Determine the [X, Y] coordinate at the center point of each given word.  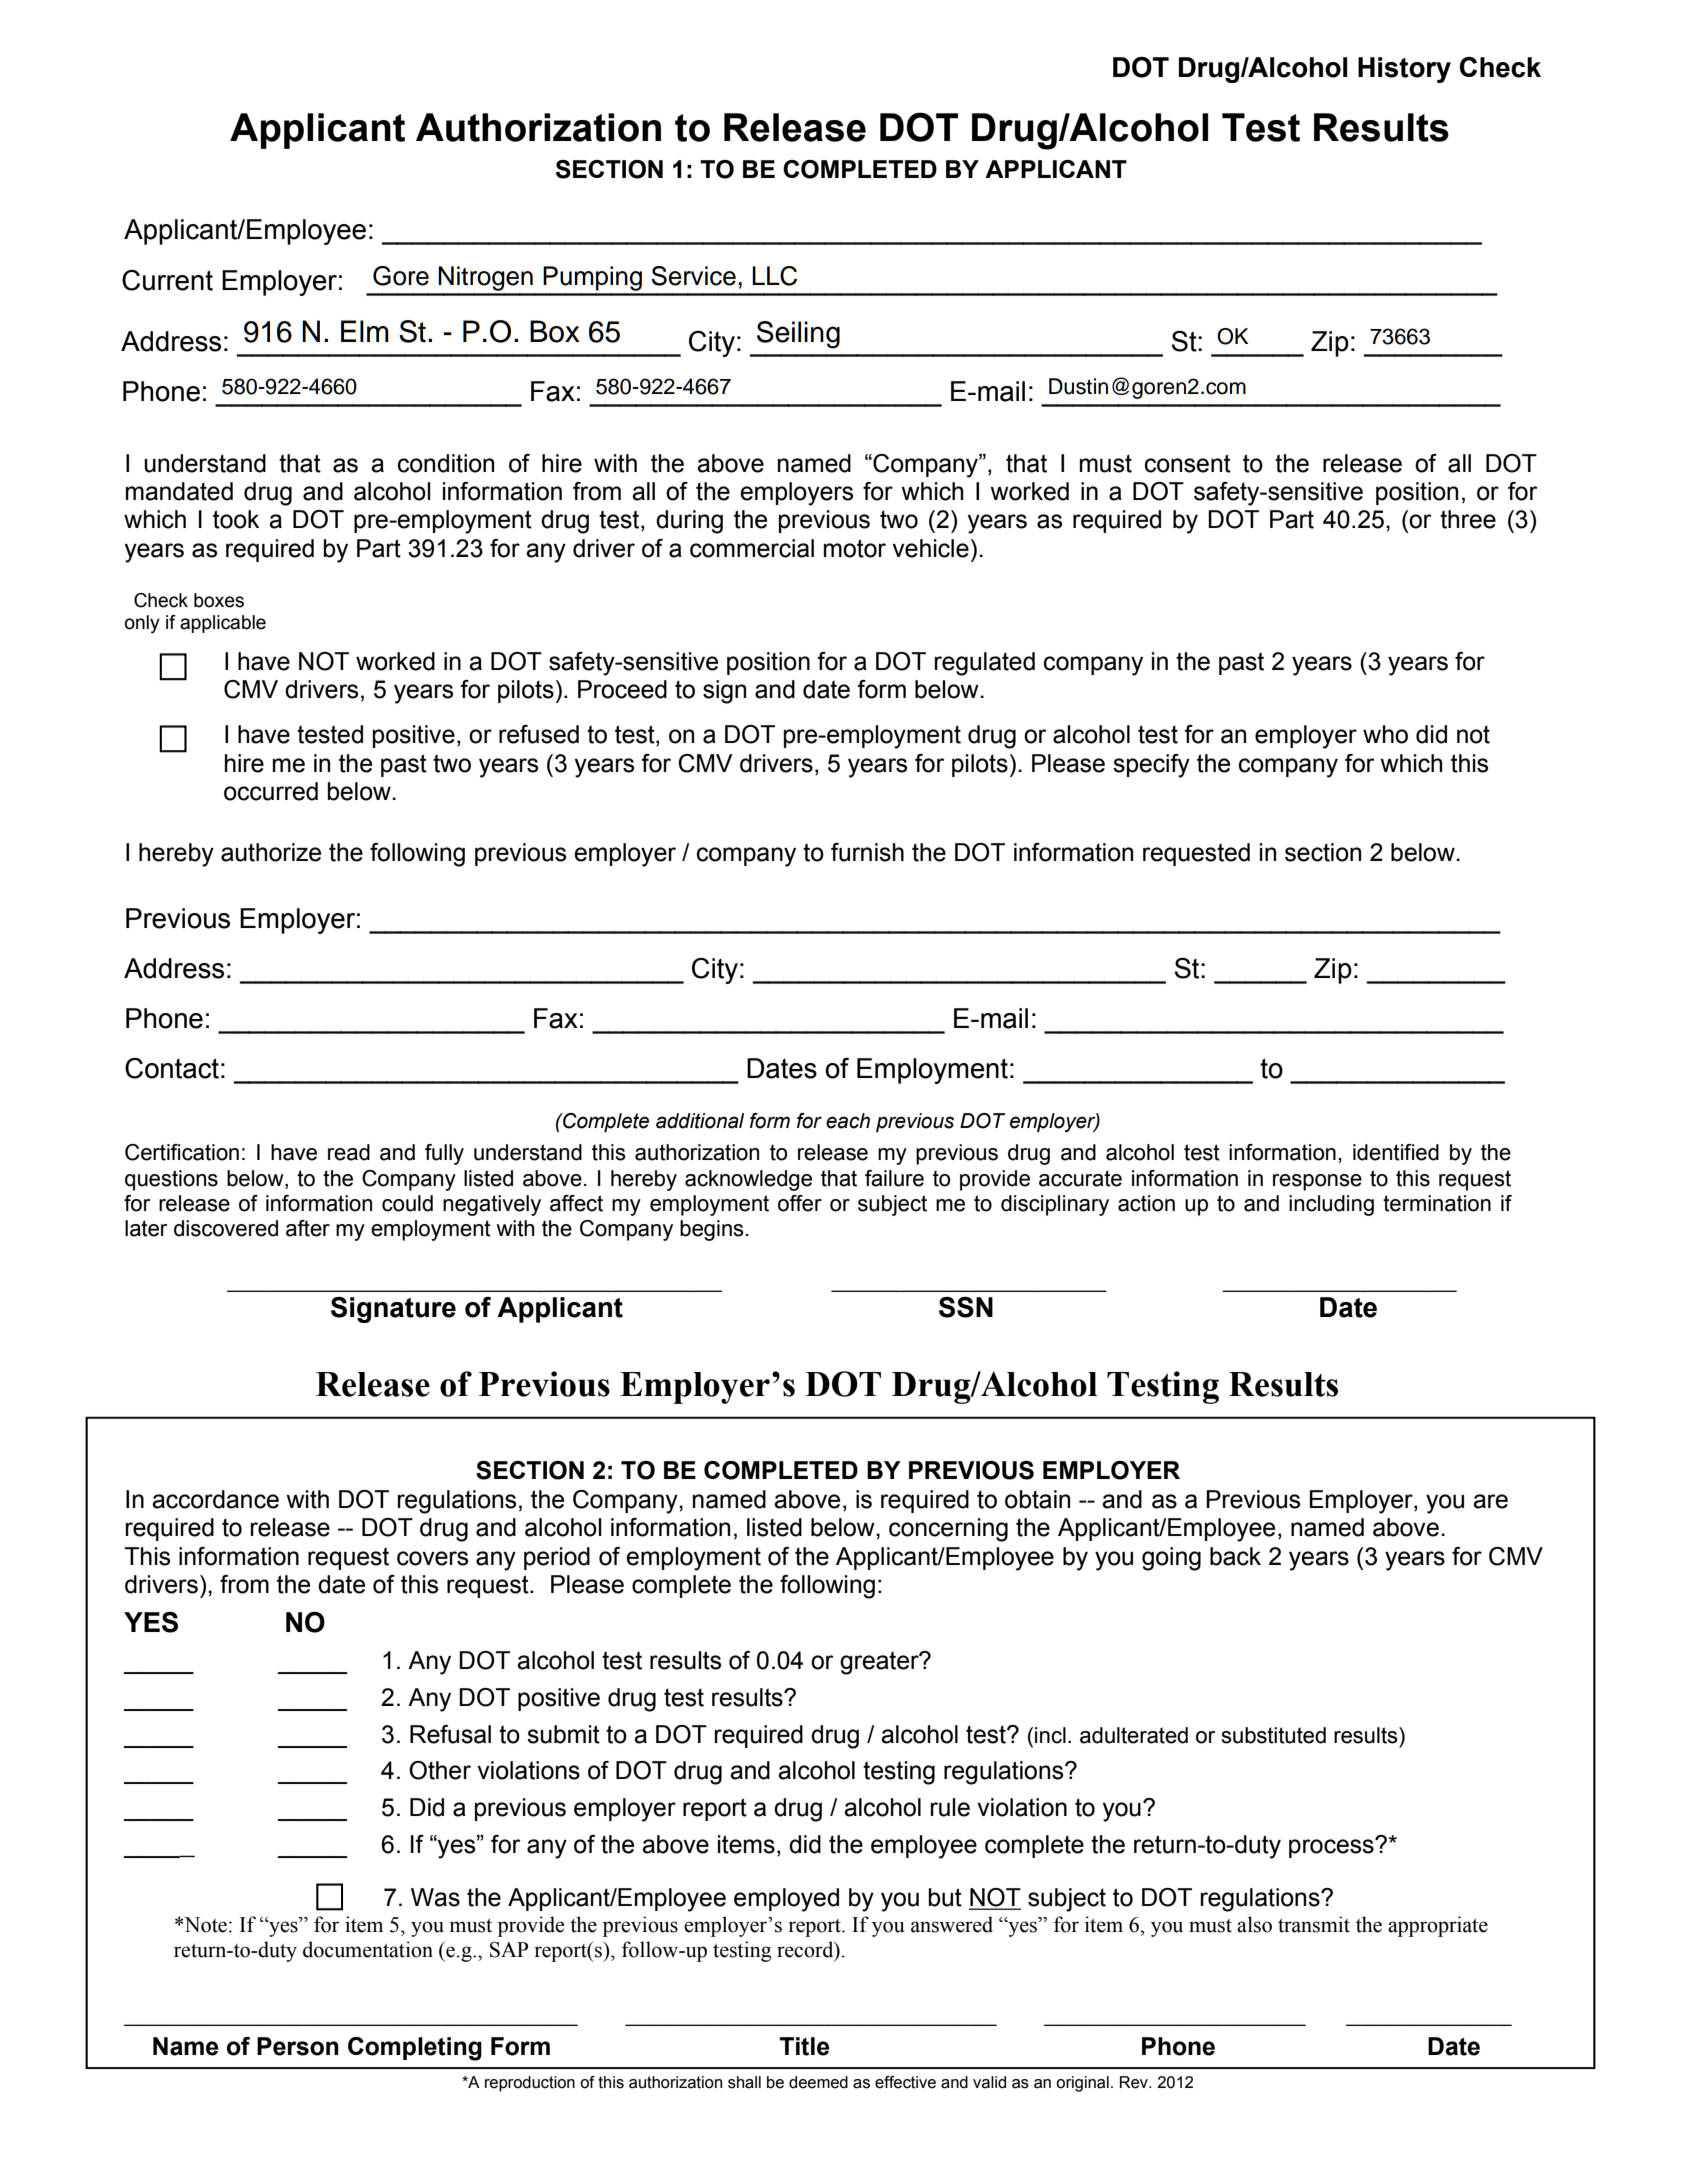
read [349, 1152]
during [689, 522]
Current [167, 280]
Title [804, 2046]
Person [298, 2046]
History [1404, 70]
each [848, 1121]
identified [1396, 1152]
